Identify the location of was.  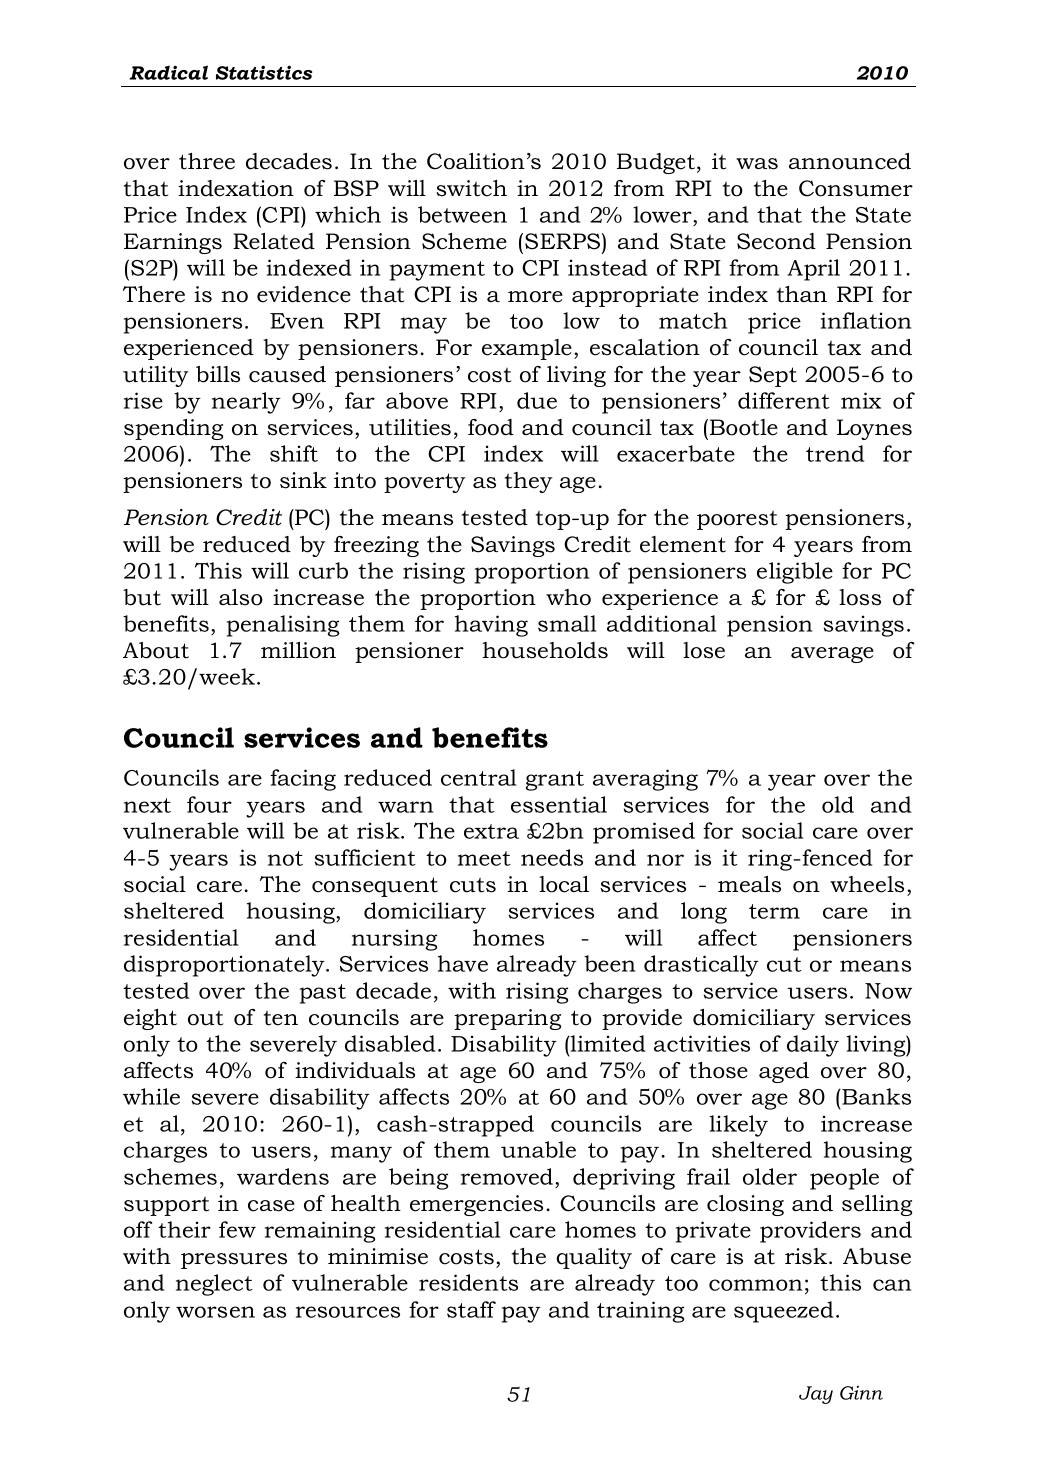
(757, 164).
